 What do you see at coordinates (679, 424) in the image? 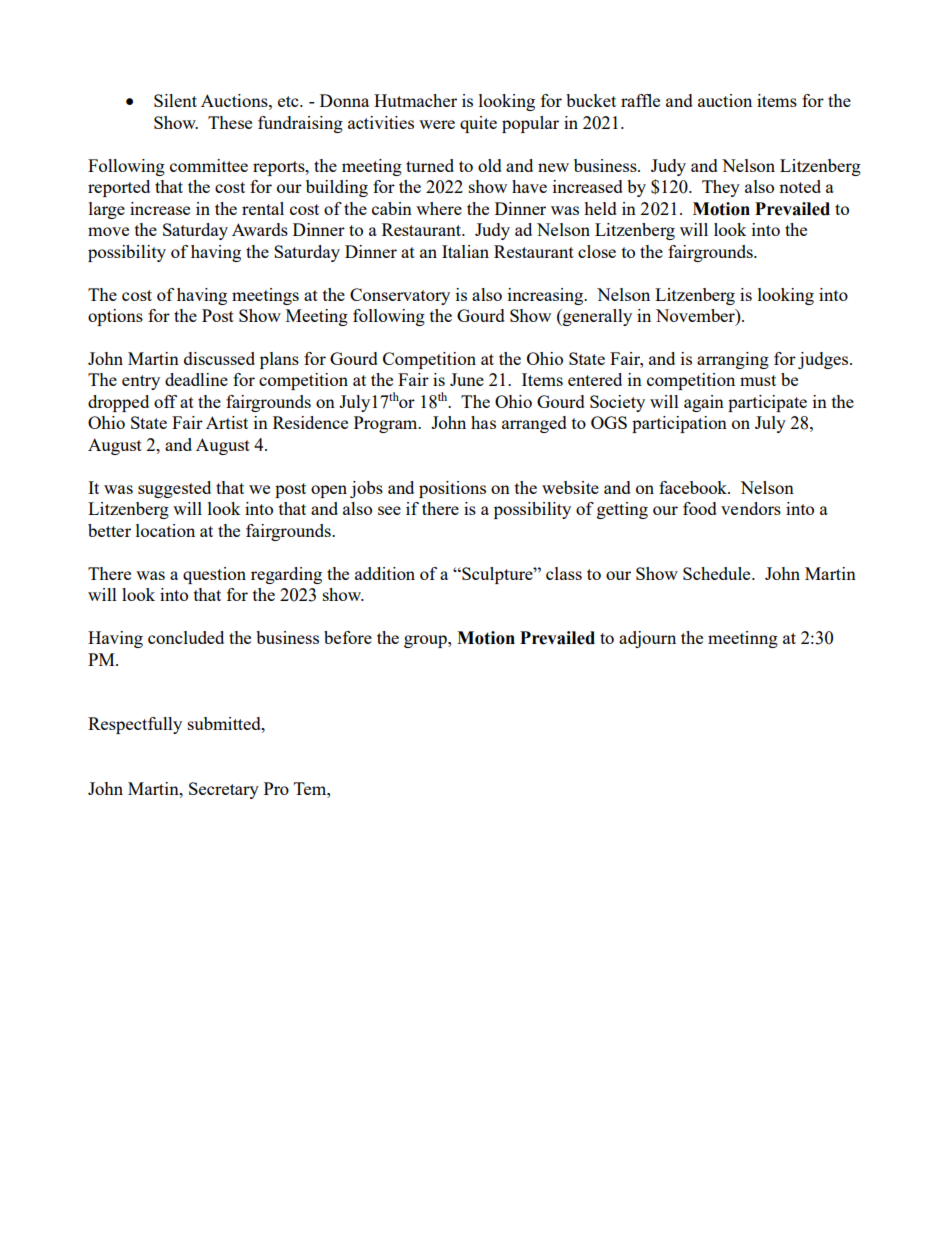
I see `participation` at bounding box center [679, 424].
